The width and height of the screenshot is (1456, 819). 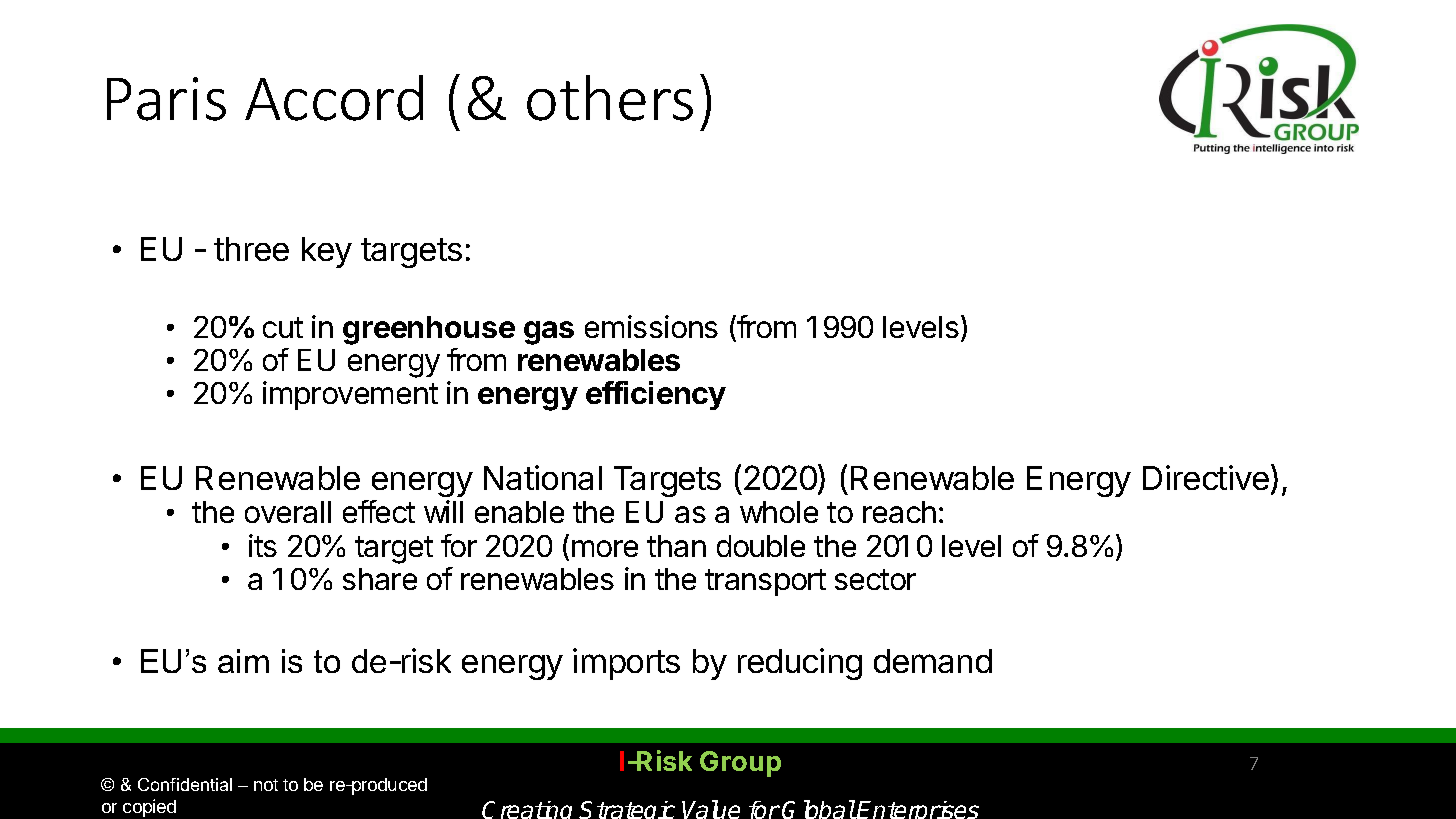 I want to click on its, so click(x=263, y=545).
